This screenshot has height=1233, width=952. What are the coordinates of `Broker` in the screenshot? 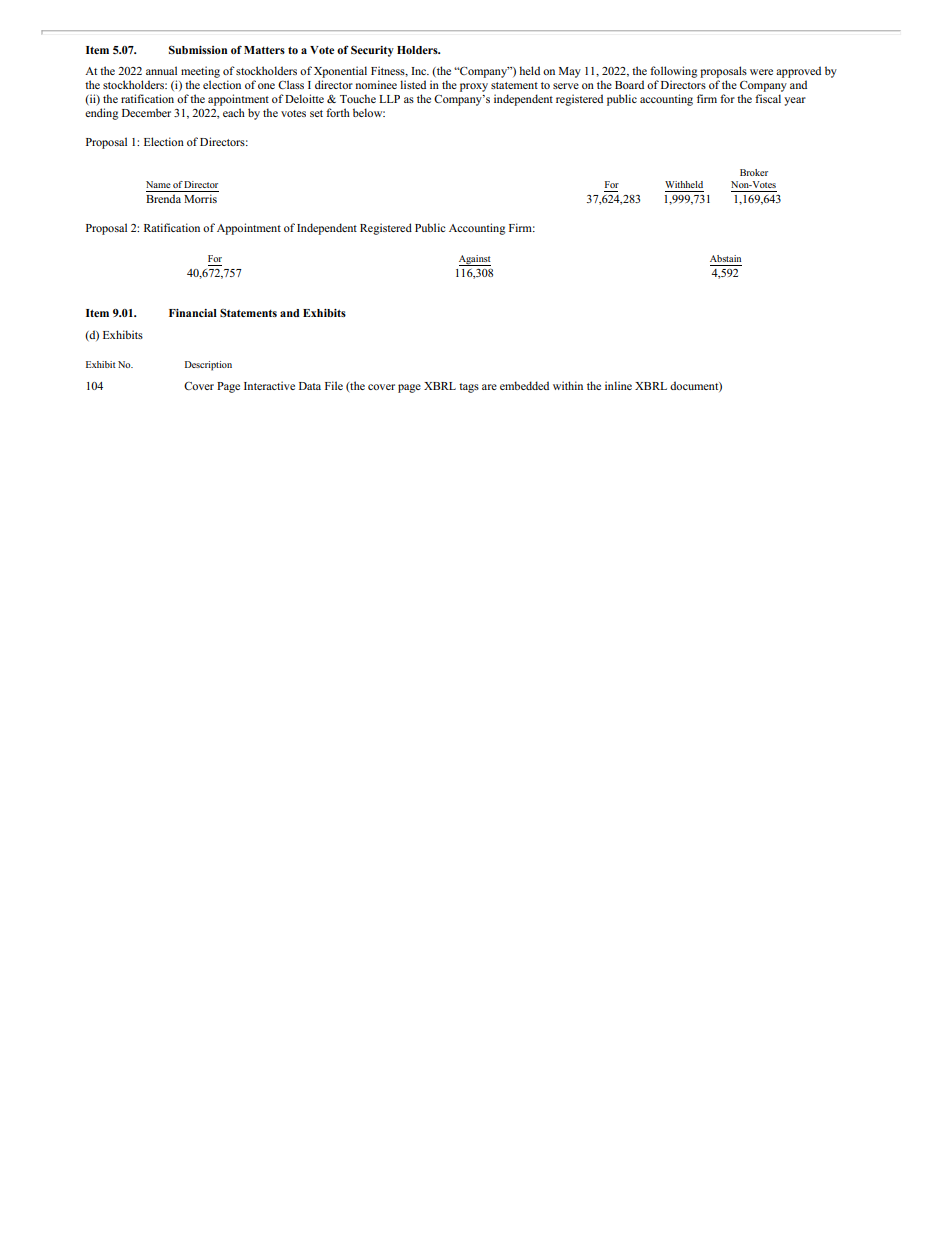 It's located at (754, 172).
